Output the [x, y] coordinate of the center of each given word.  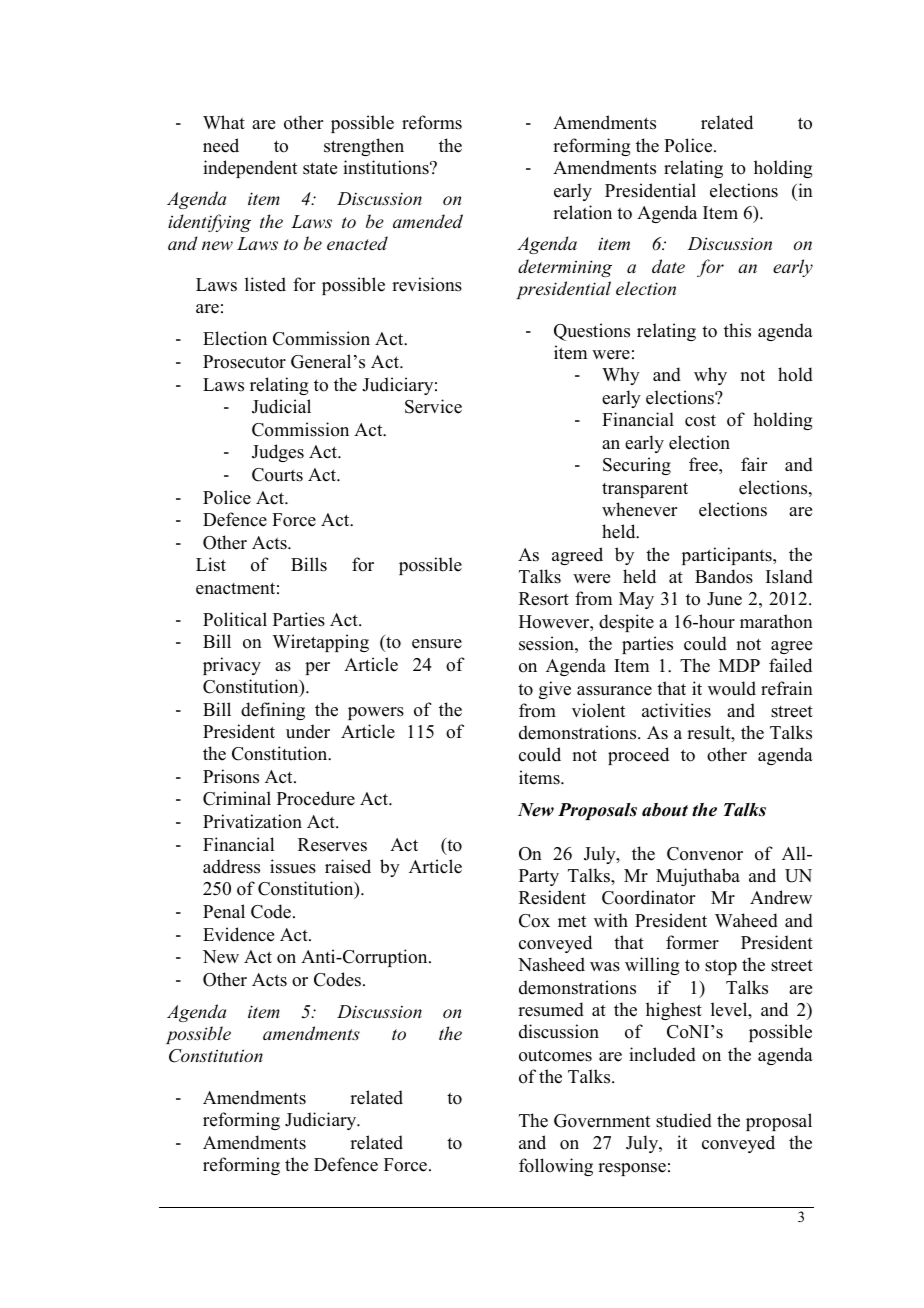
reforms [432, 122]
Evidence [238, 934]
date [668, 266]
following [556, 1167]
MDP [739, 665]
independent [250, 169]
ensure [437, 644]
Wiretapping [320, 643]
